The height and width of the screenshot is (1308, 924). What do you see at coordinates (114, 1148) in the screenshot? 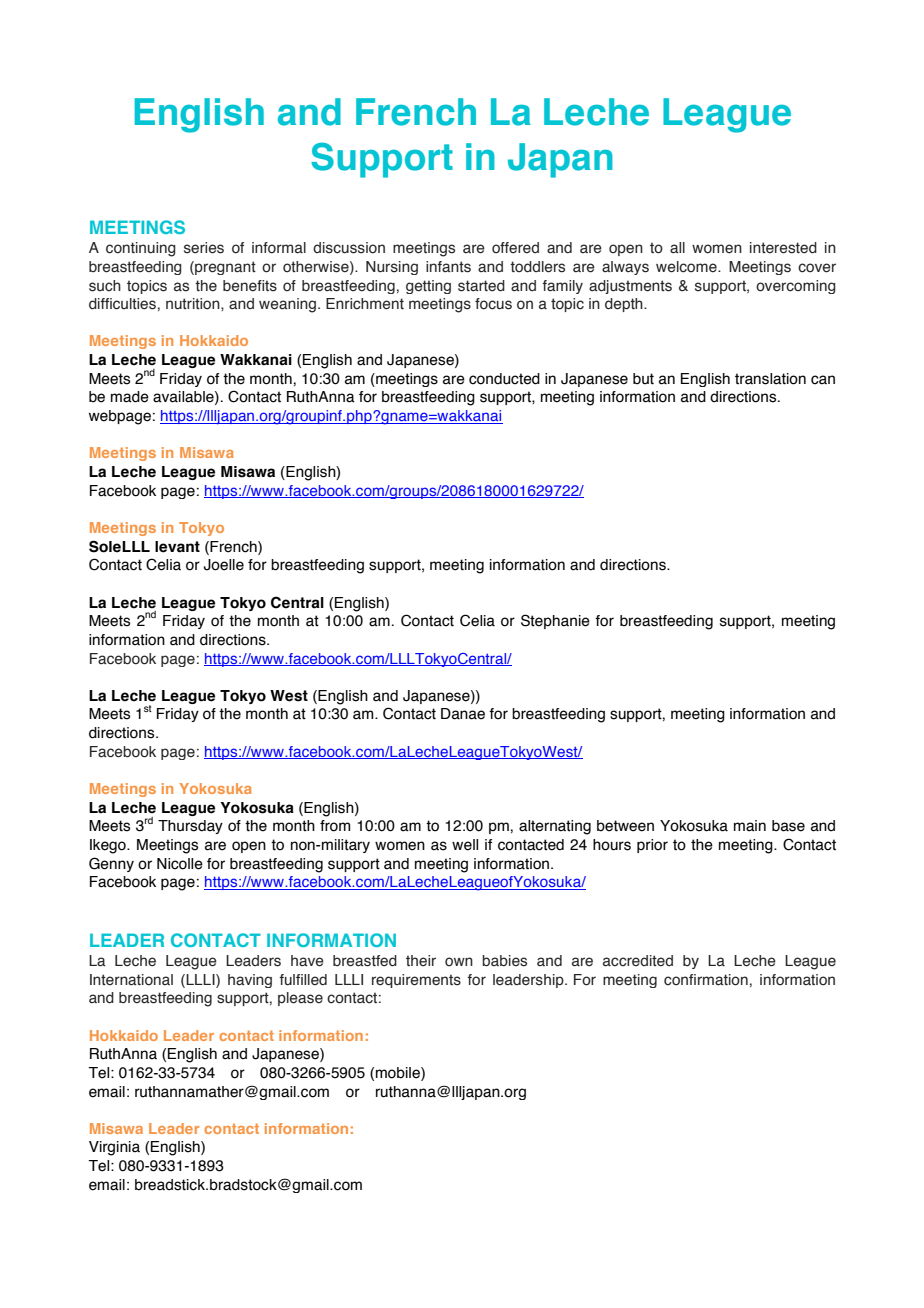
I see `Virginia` at bounding box center [114, 1148].
